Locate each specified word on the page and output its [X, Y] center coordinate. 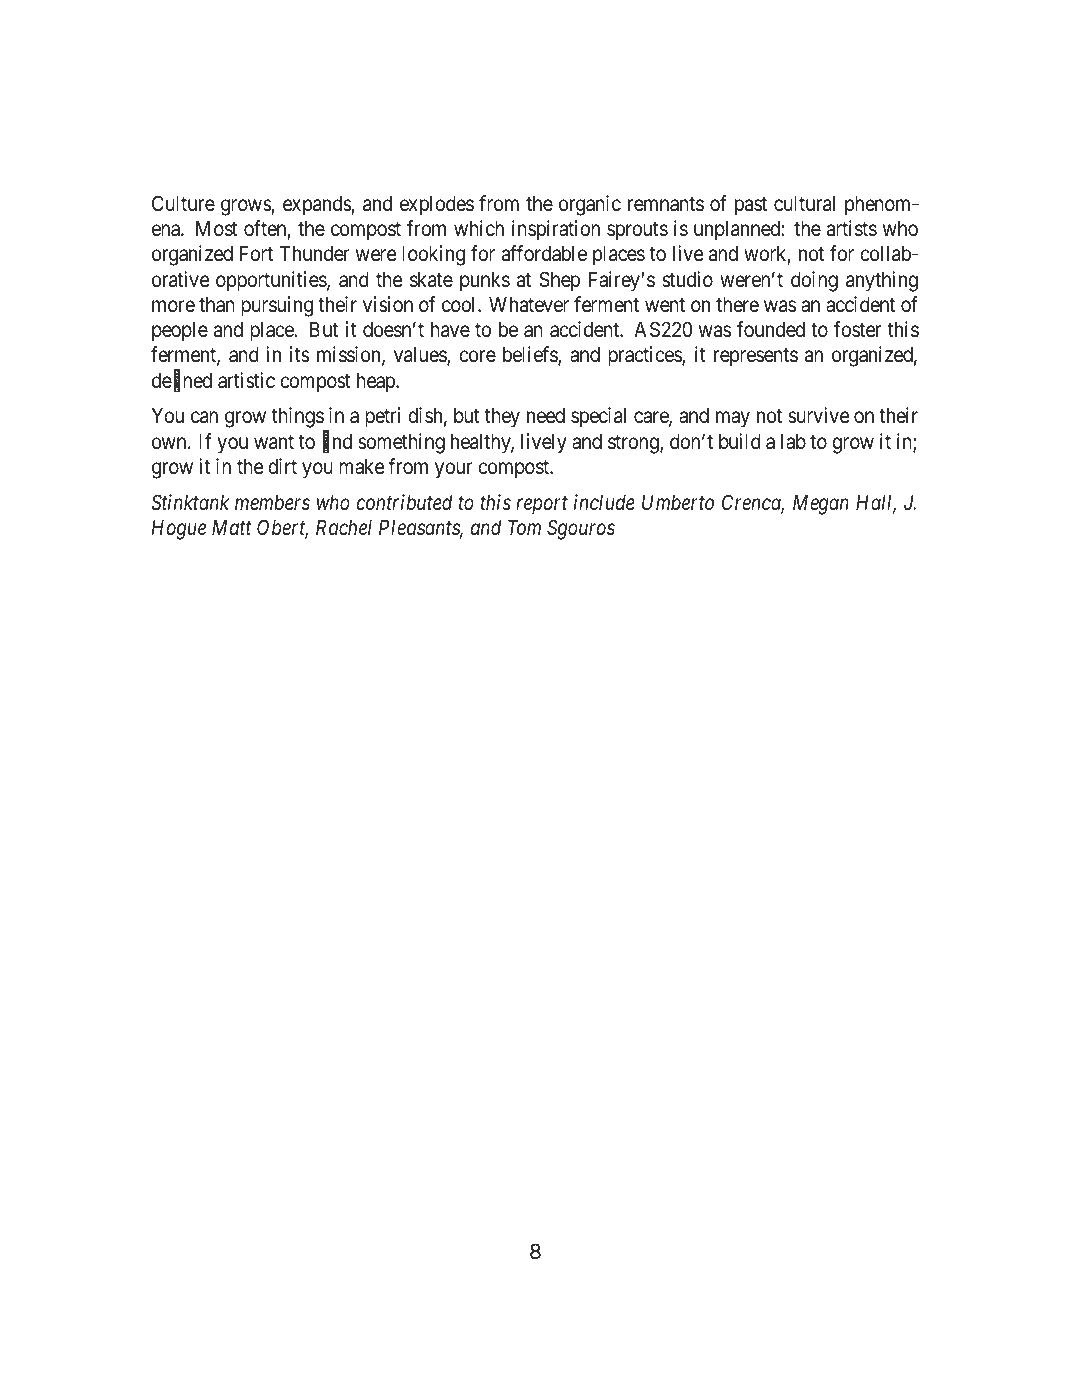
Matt [232, 527]
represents [756, 357]
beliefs [531, 355]
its [300, 354]
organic [590, 205]
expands [317, 205]
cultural [804, 203]
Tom [524, 527]
